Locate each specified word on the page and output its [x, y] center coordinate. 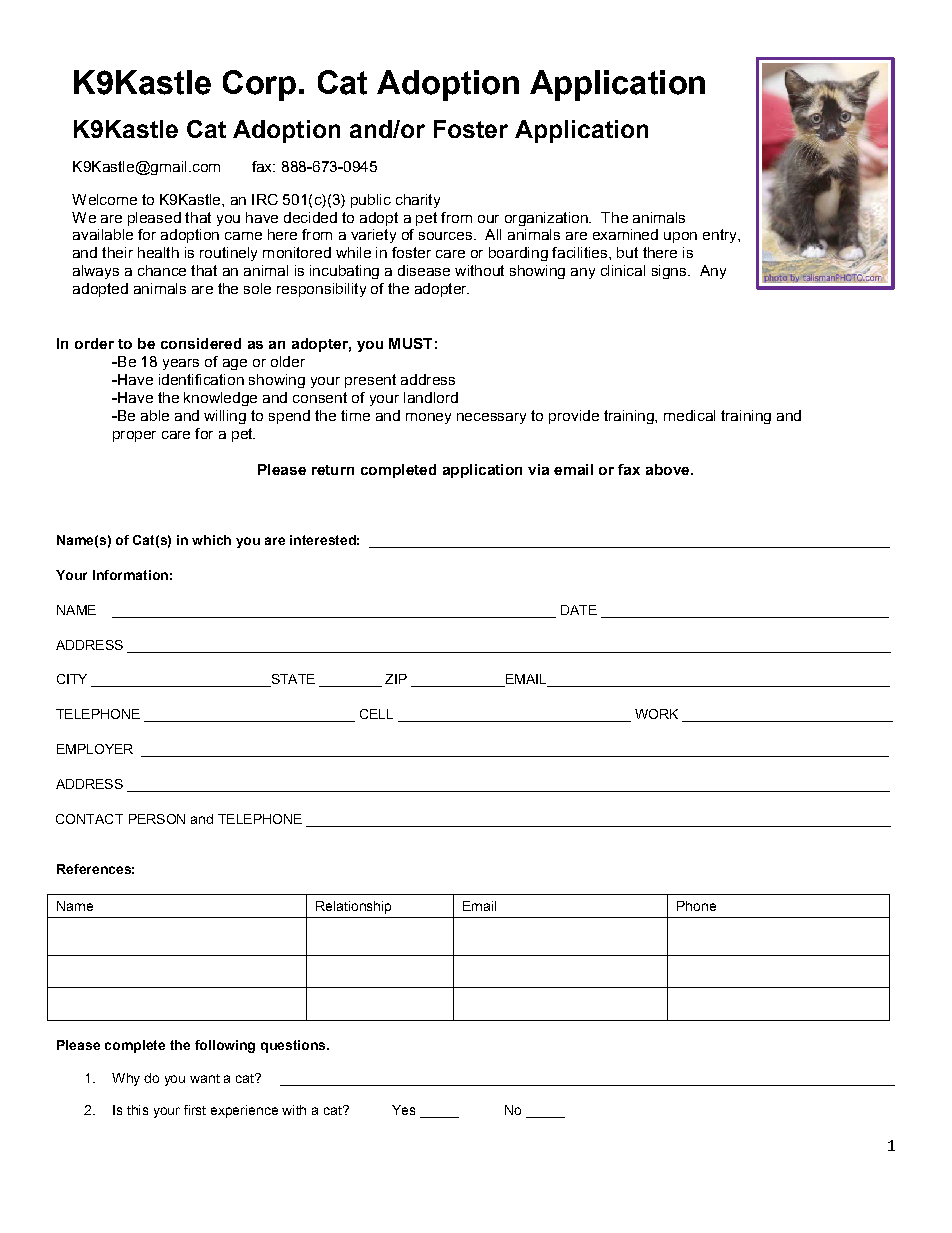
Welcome [104, 199]
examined [625, 234]
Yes [403, 1110]
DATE [579, 610]
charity [418, 201]
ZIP [396, 679]
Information [130, 575]
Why [126, 1079]
